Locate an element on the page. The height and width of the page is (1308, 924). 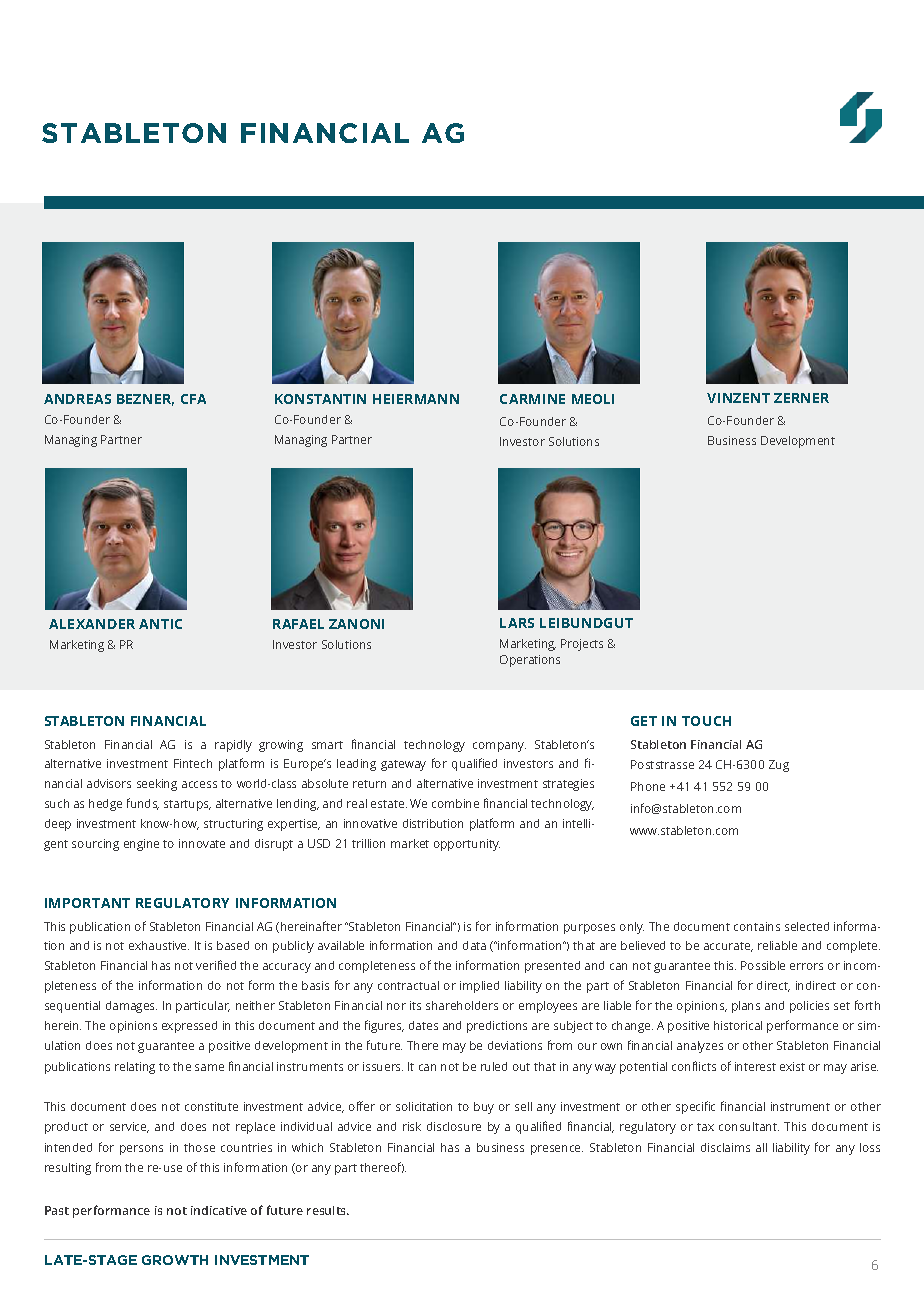
LARS is located at coordinates (517, 623).
